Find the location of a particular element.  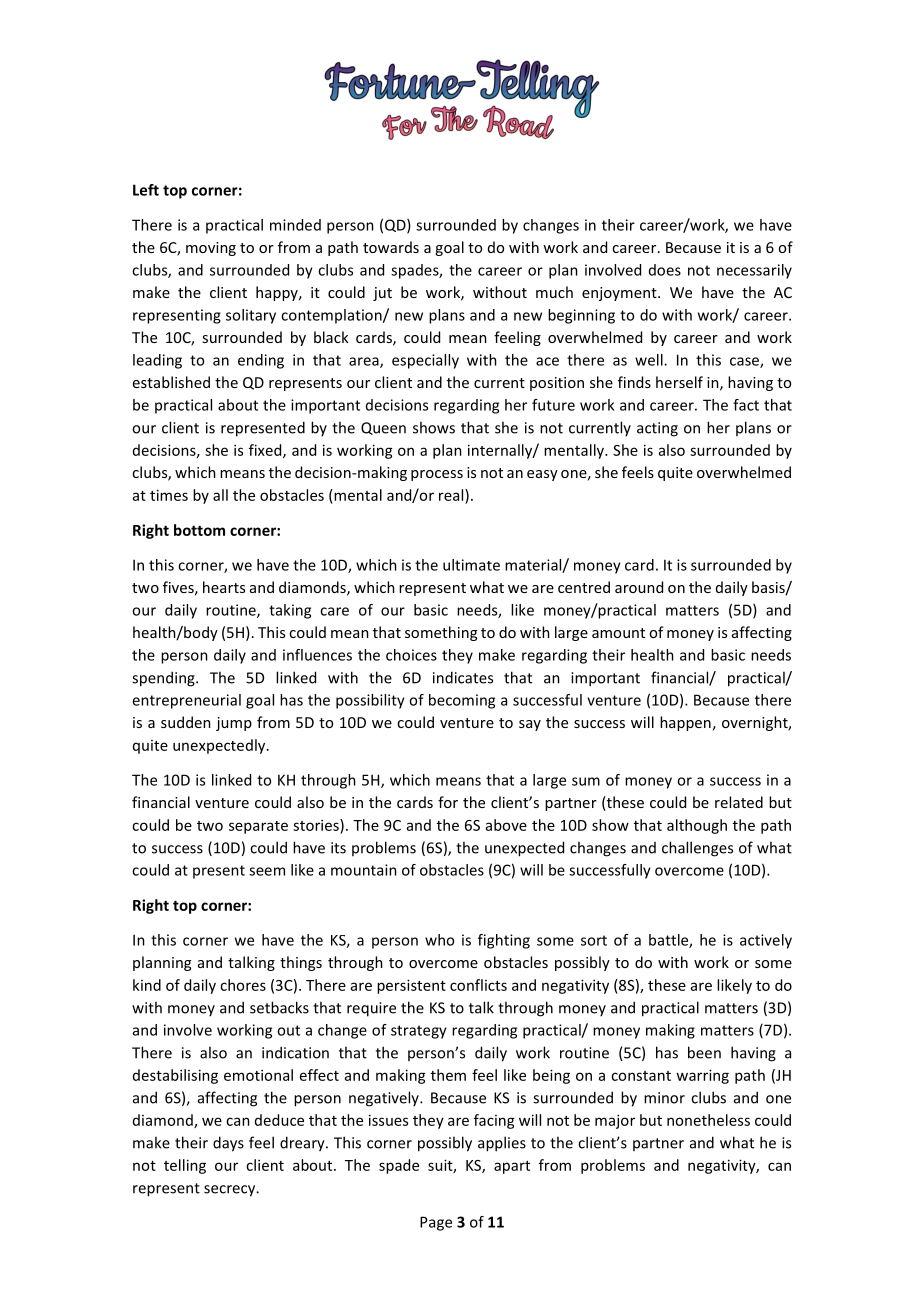

does is located at coordinates (665, 270).
